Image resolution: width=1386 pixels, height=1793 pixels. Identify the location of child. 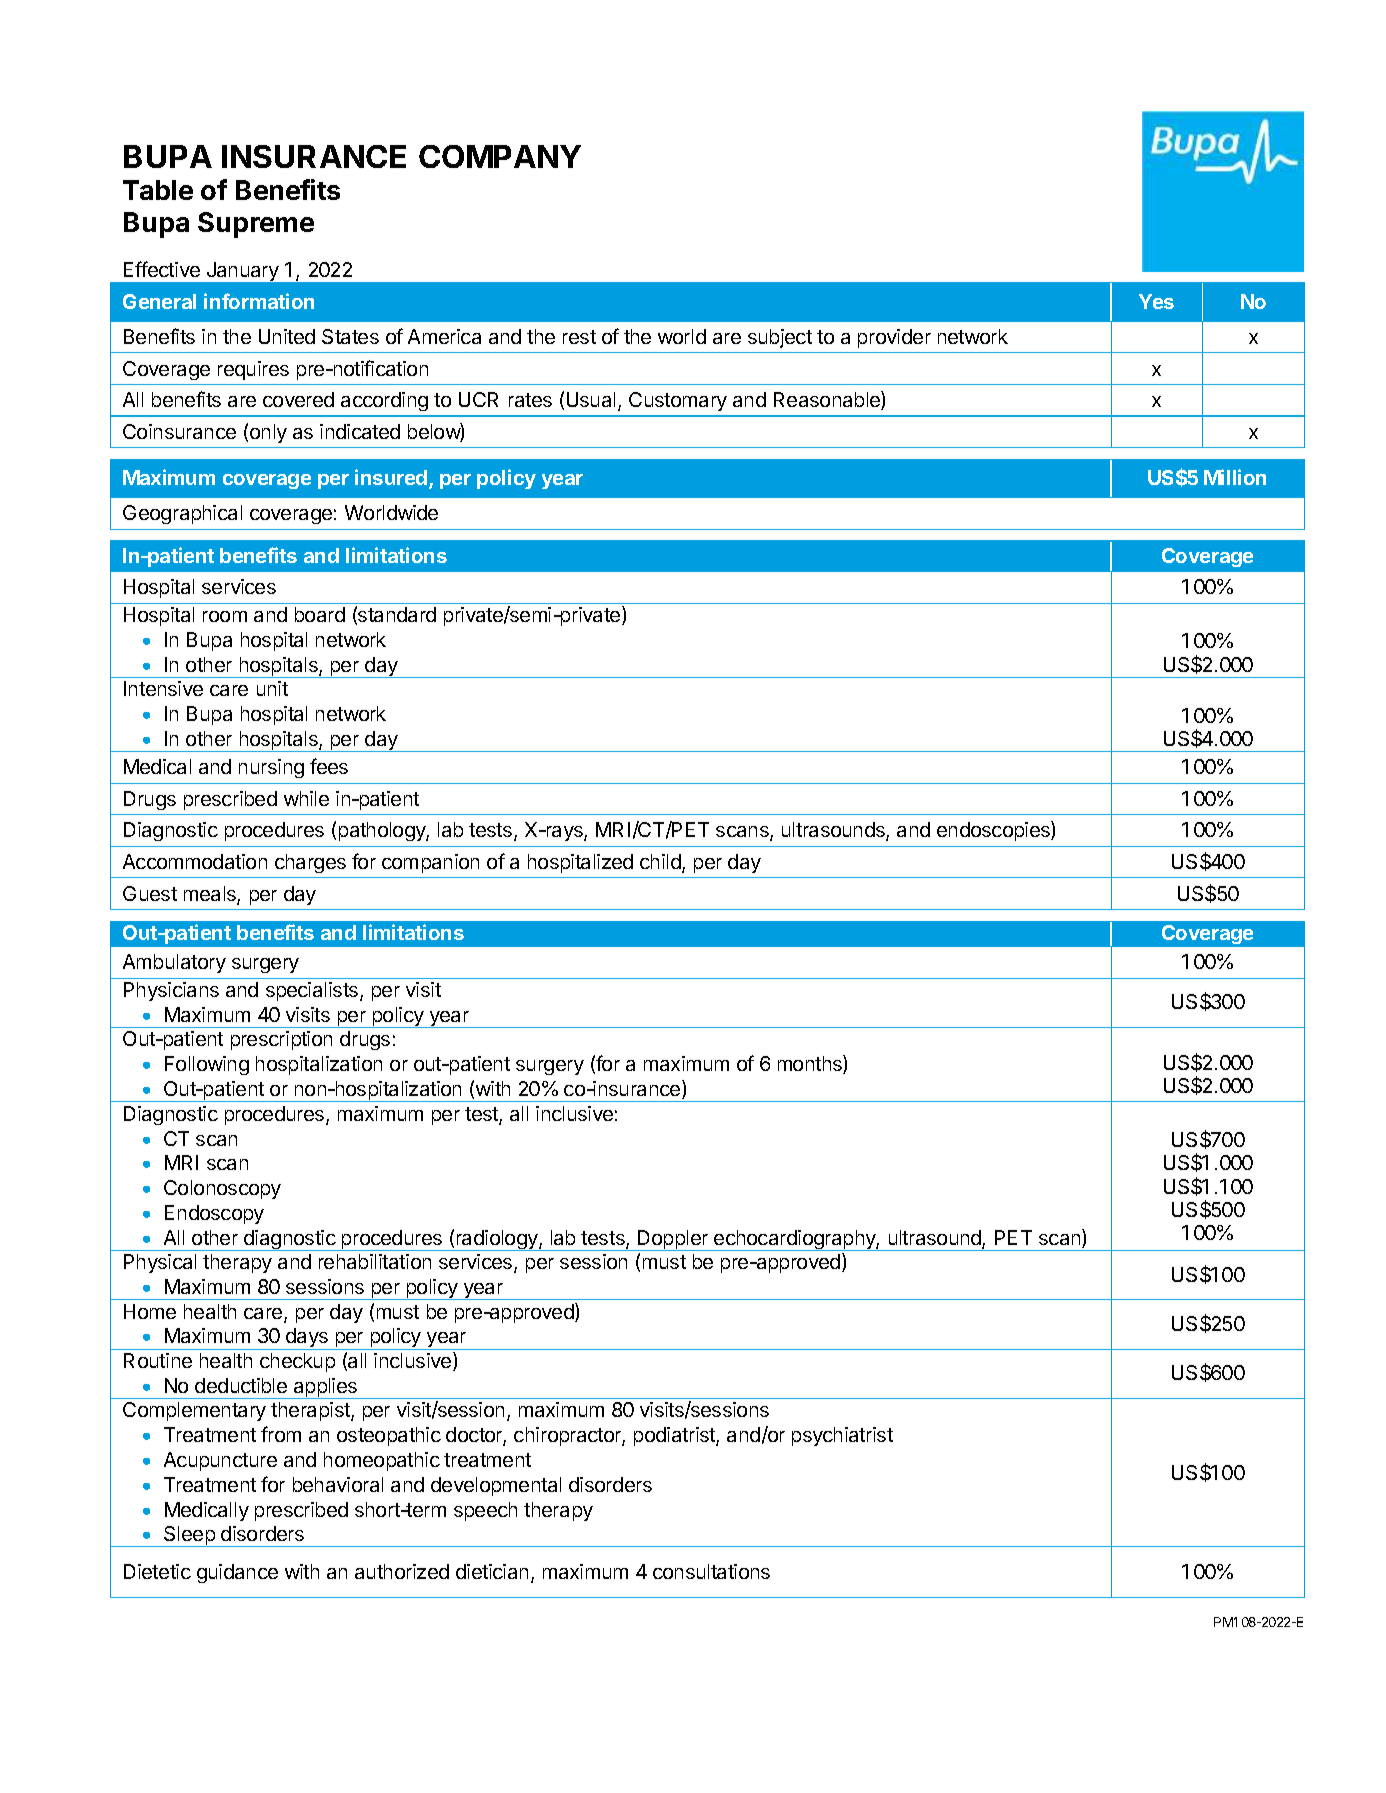
(661, 863).
